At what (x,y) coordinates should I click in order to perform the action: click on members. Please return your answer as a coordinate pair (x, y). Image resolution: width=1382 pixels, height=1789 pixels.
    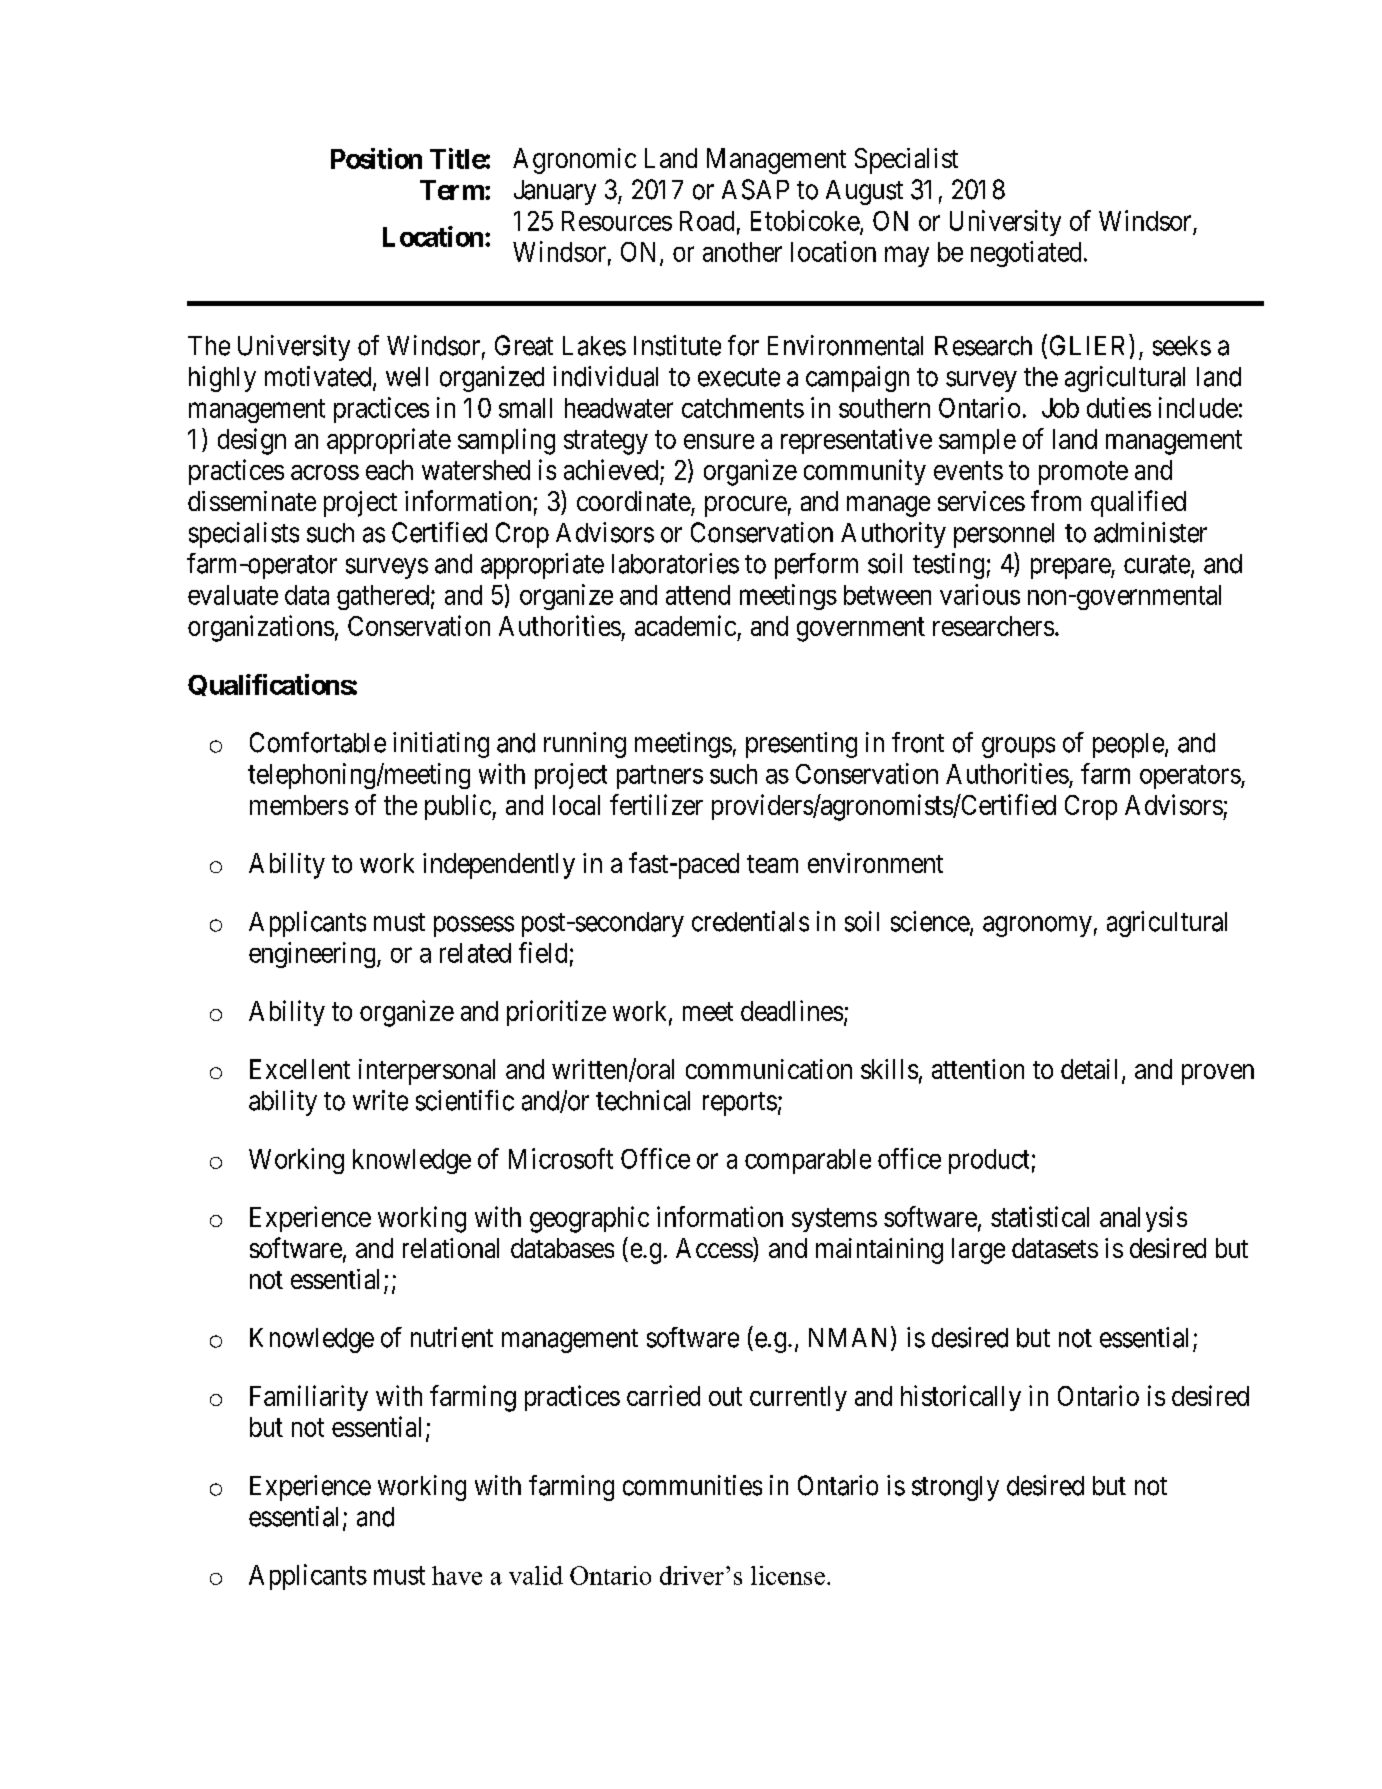
    Looking at the image, I should click on (299, 805).
